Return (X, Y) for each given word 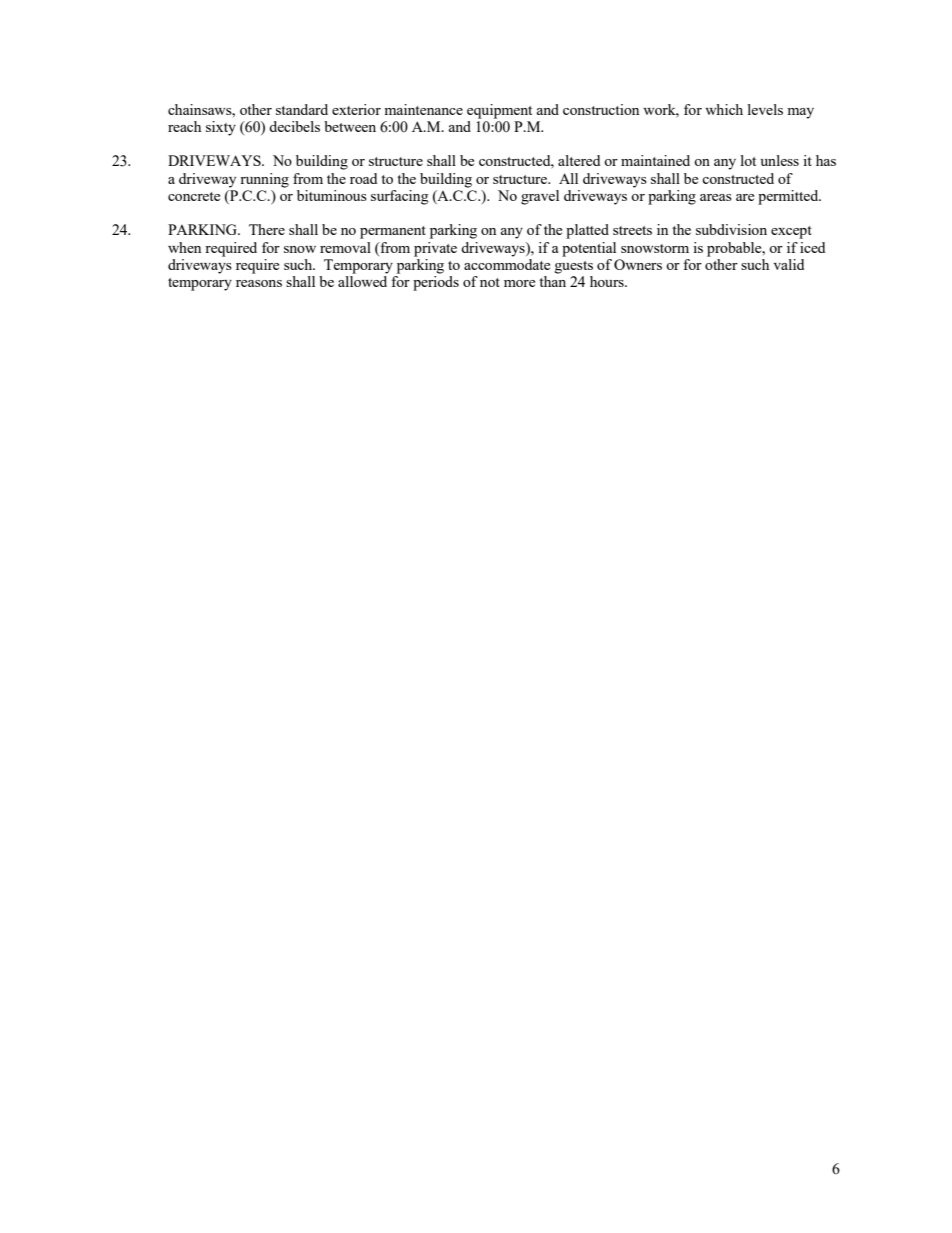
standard (302, 109)
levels (765, 109)
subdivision (731, 229)
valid (789, 264)
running (264, 180)
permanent (393, 232)
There (267, 229)
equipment (499, 111)
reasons (259, 283)
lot (748, 160)
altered (579, 160)
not (490, 282)
